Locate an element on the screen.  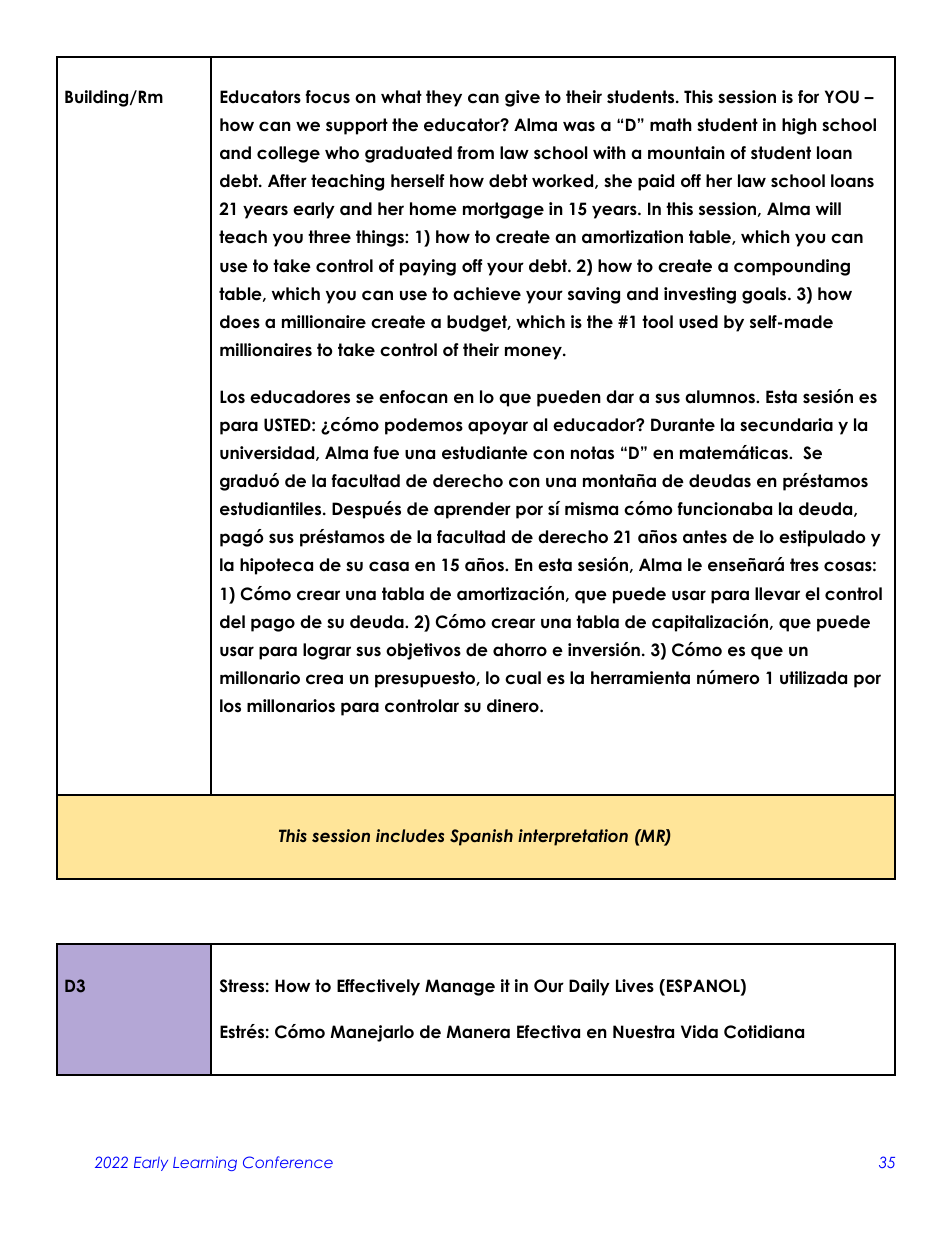
Conference is located at coordinates (288, 1162).
